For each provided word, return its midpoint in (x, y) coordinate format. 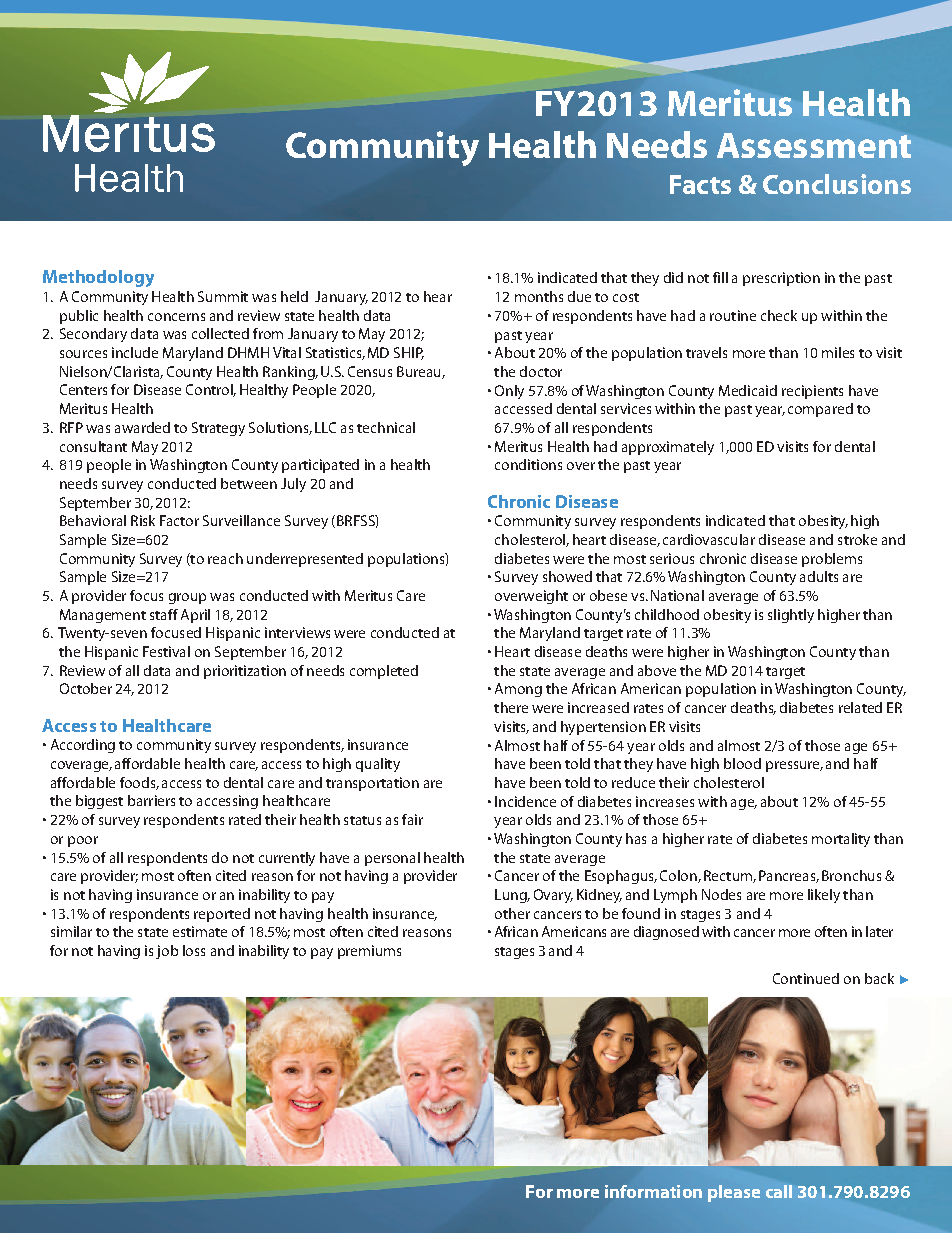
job (167, 952)
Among (518, 690)
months (539, 296)
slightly (791, 616)
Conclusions (837, 184)
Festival (166, 651)
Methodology (98, 278)
